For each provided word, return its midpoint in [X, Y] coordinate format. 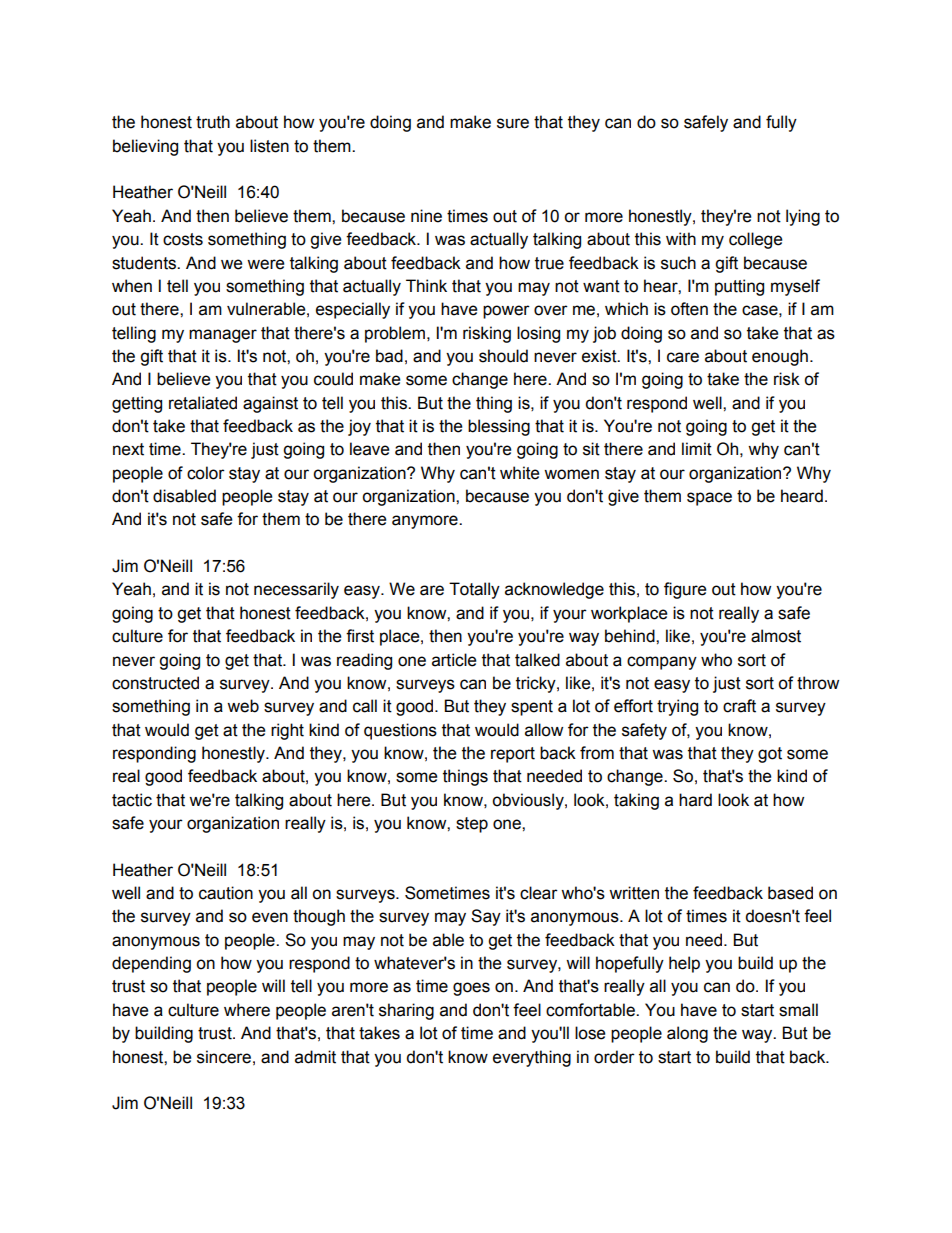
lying [803, 217]
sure [513, 123]
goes [471, 989]
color [206, 473]
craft [739, 706]
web [243, 706]
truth [213, 122]
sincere [224, 1057]
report [513, 755]
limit [697, 449]
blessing [499, 427]
